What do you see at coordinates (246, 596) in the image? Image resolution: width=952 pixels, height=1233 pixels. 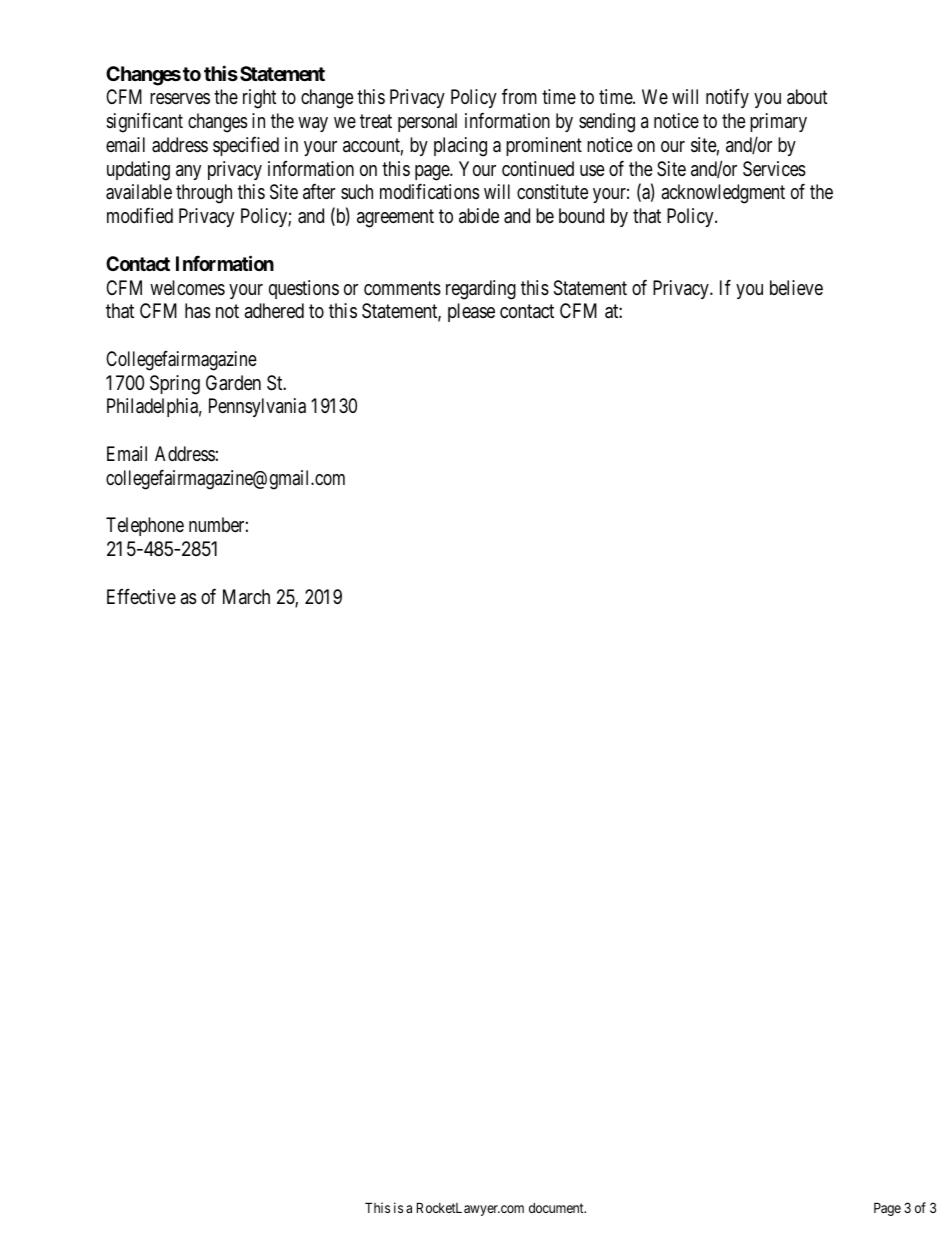 I see `March` at bounding box center [246, 596].
